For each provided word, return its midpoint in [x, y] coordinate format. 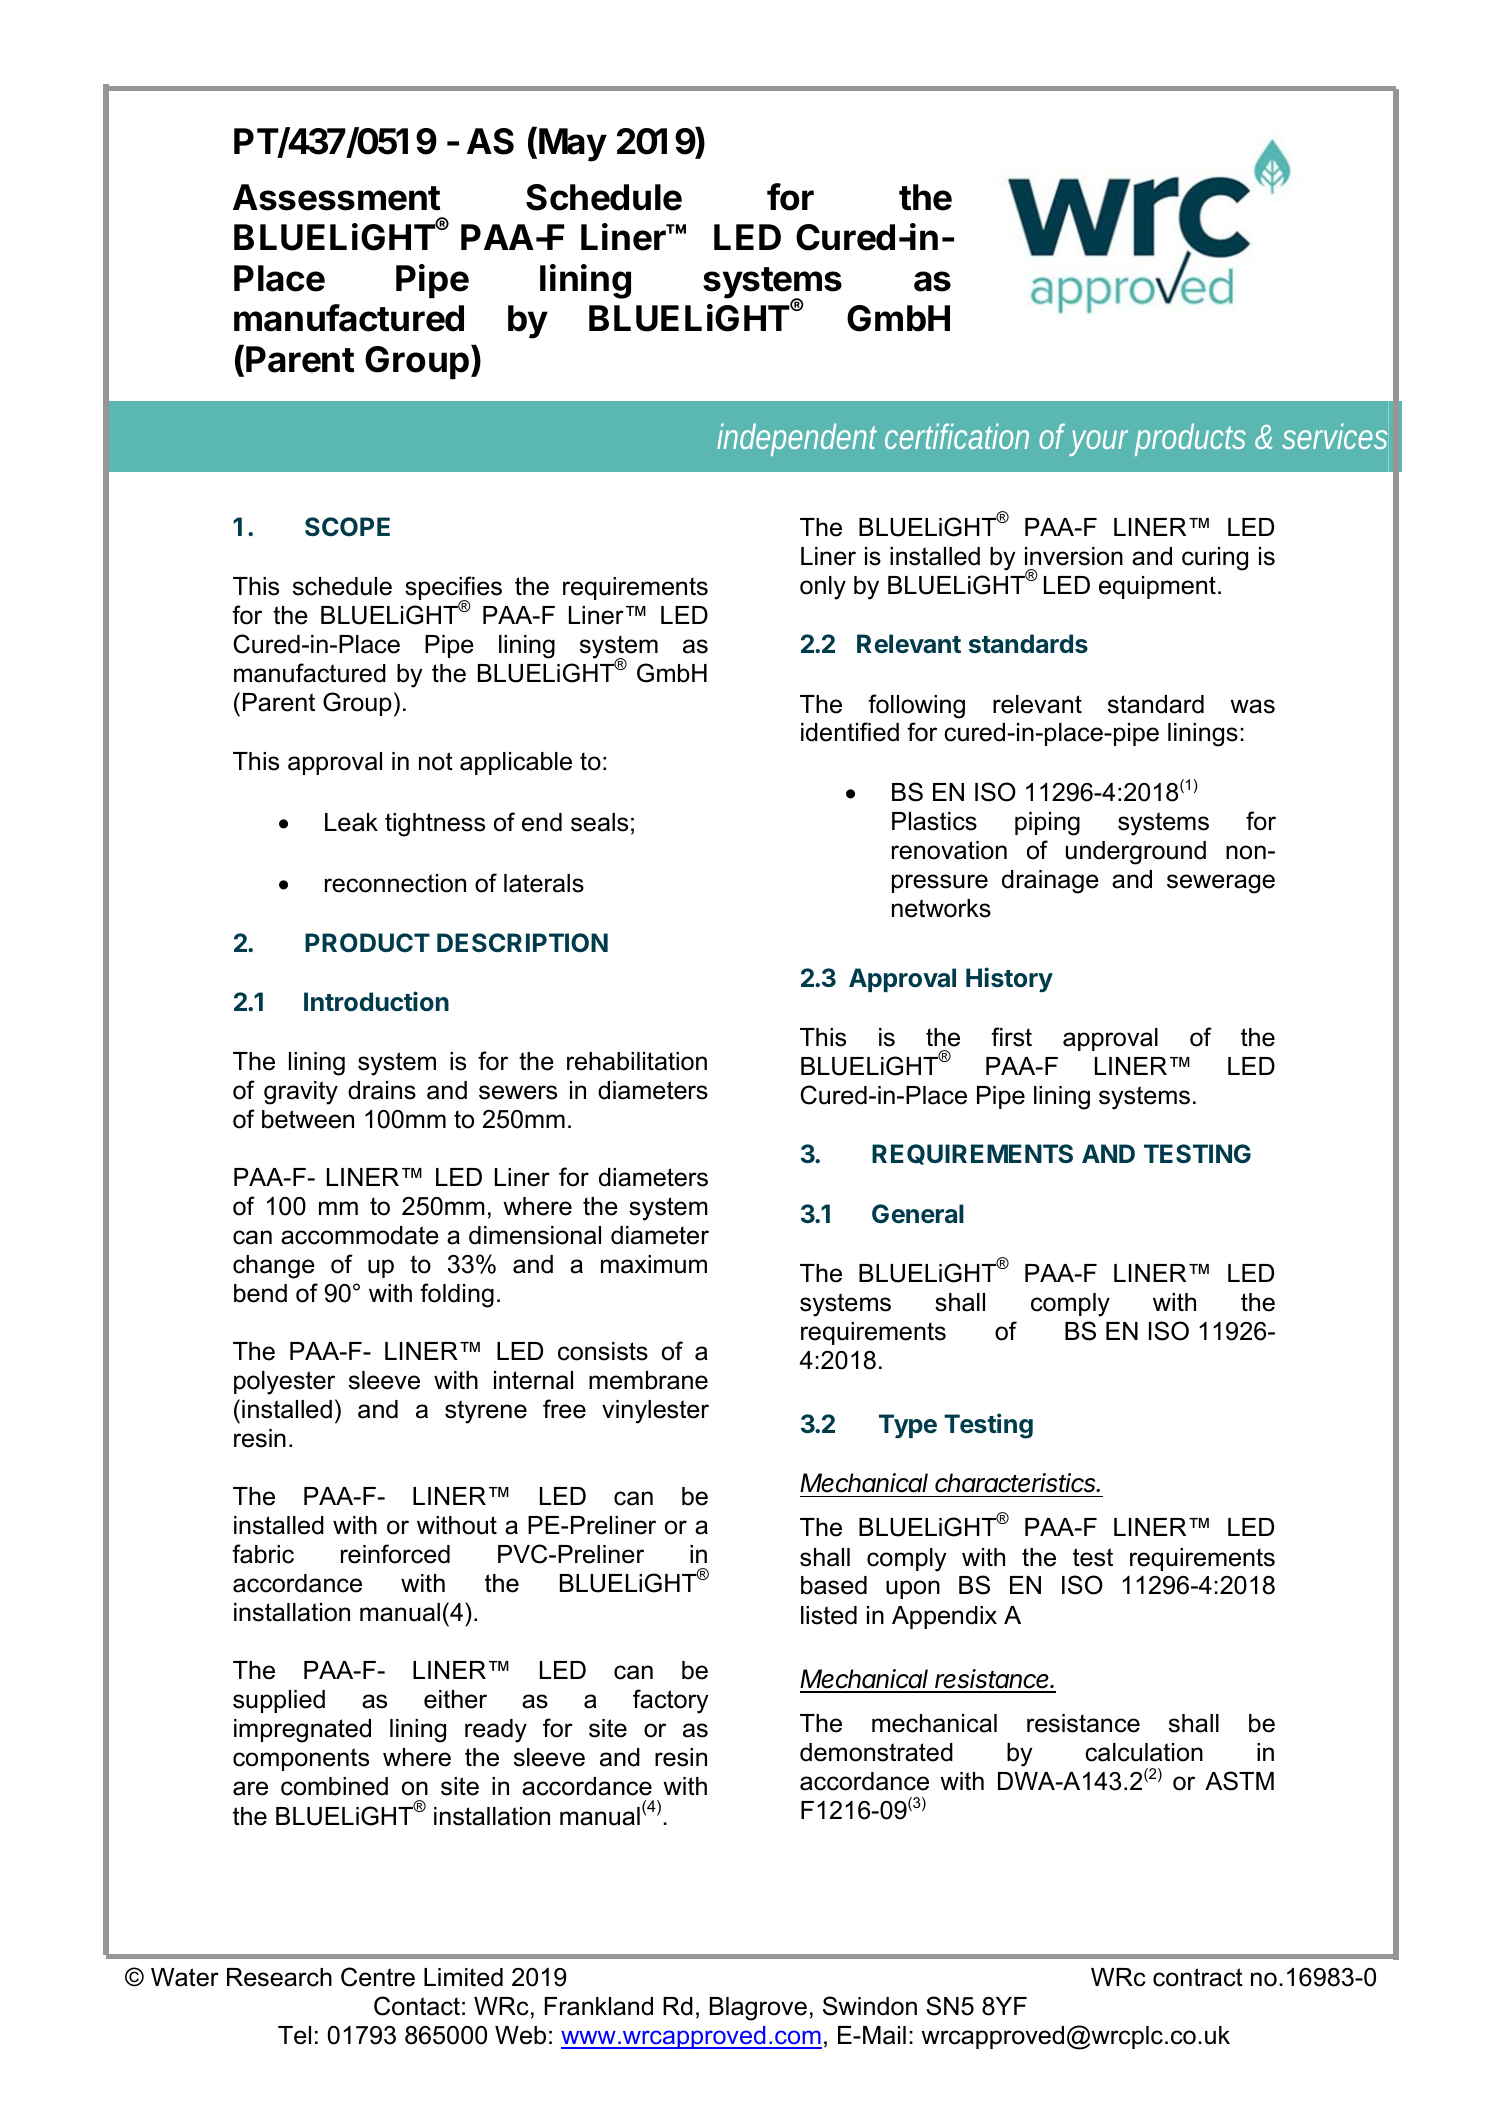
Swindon [870, 2006]
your [1098, 443]
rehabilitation [637, 1061]
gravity [301, 1093]
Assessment [336, 197]
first [1011, 1037]
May [573, 145]
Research [279, 1977]
